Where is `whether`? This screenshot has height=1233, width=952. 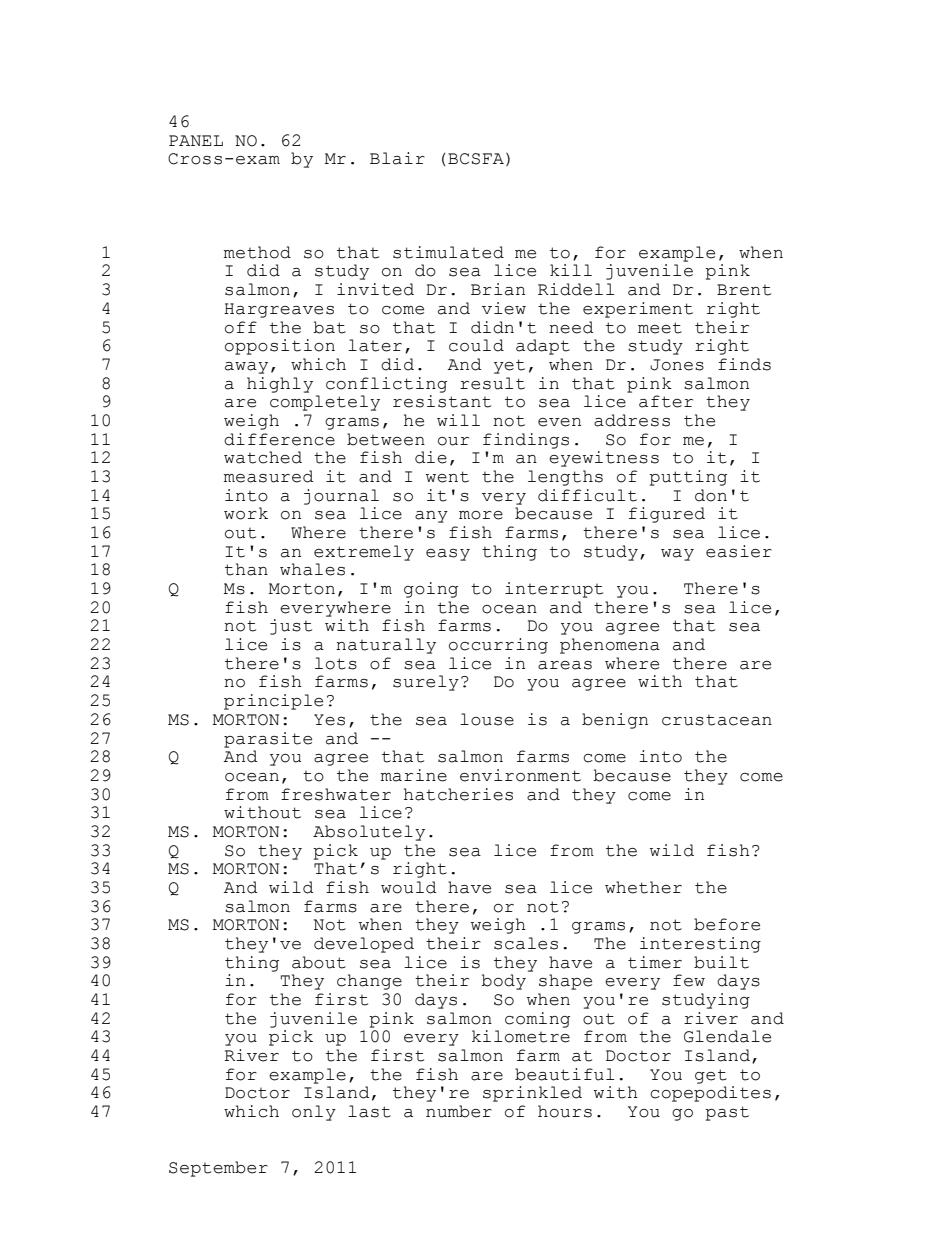 whether is located at coordinates (643, 887).
